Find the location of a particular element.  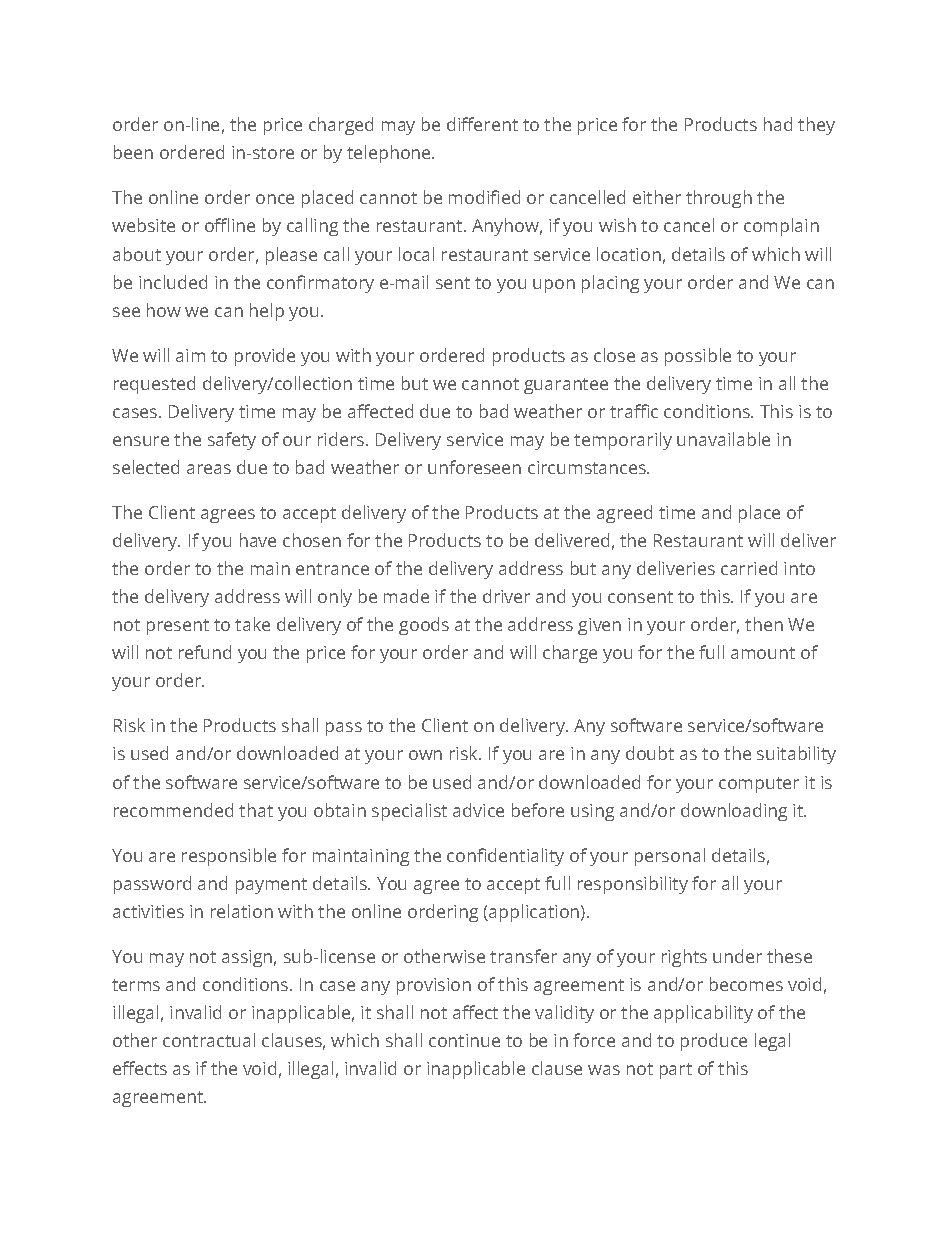

carried is located at coordinates (749, 568).
